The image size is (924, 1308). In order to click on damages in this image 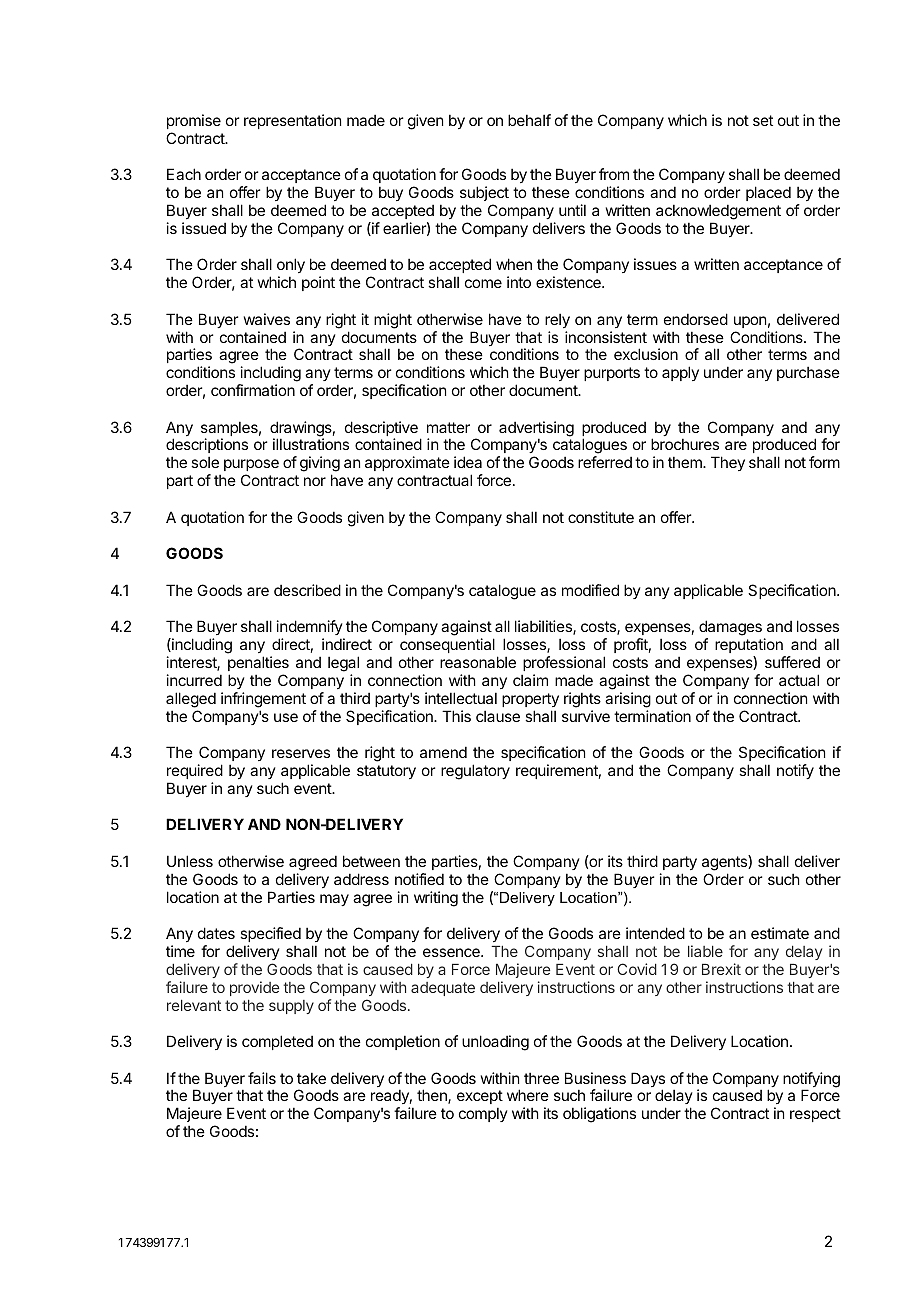, I will do `click(730, 629)`.
